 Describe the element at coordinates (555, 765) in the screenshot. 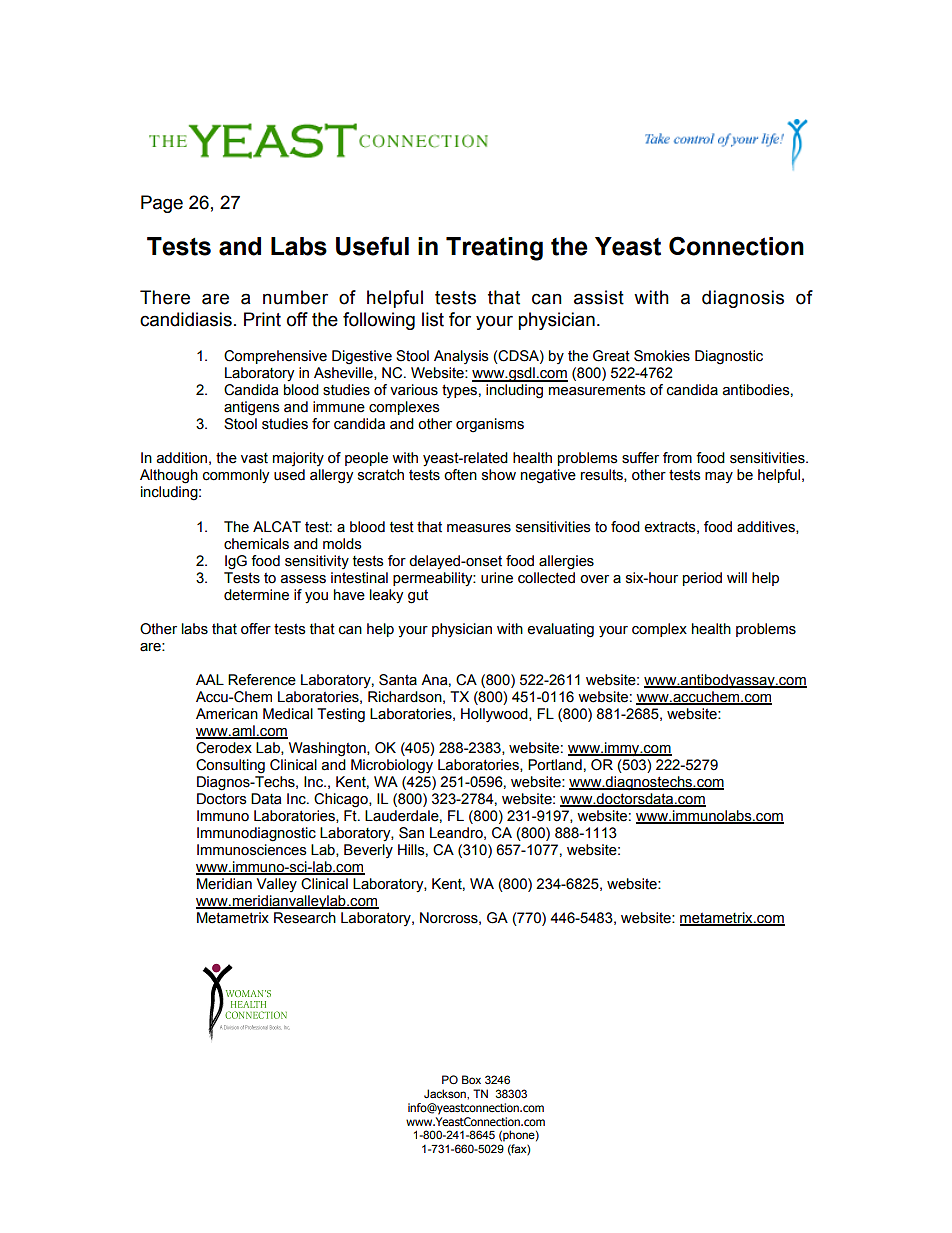

I see `Portland` at that location.
